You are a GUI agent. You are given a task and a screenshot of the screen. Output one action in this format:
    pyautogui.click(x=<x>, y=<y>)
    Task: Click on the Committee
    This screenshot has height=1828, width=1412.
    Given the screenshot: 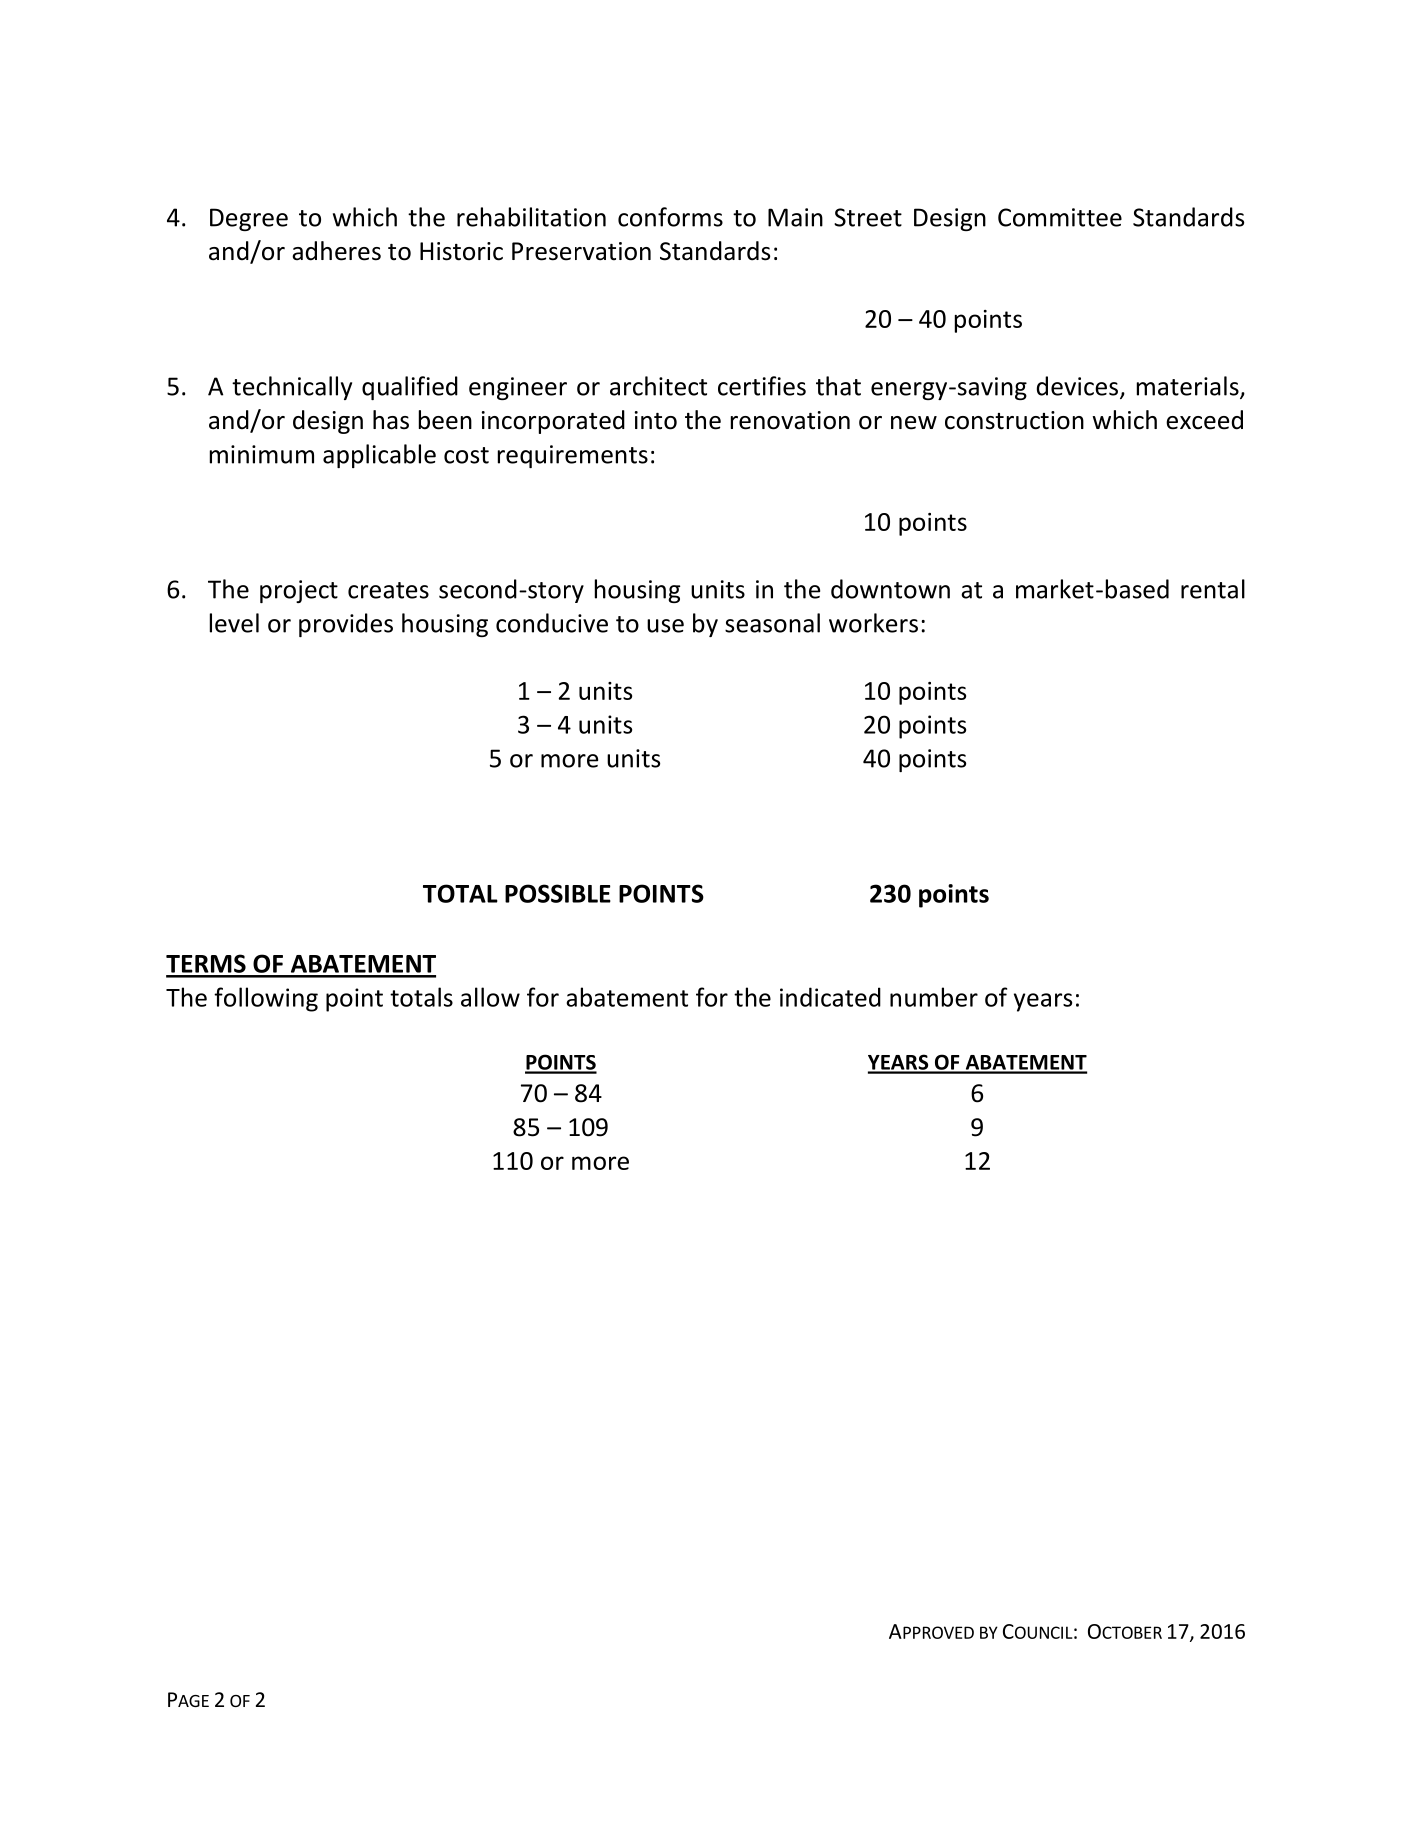 What is the action you would take?
    pyautogui.click(x=1060, y=217)
